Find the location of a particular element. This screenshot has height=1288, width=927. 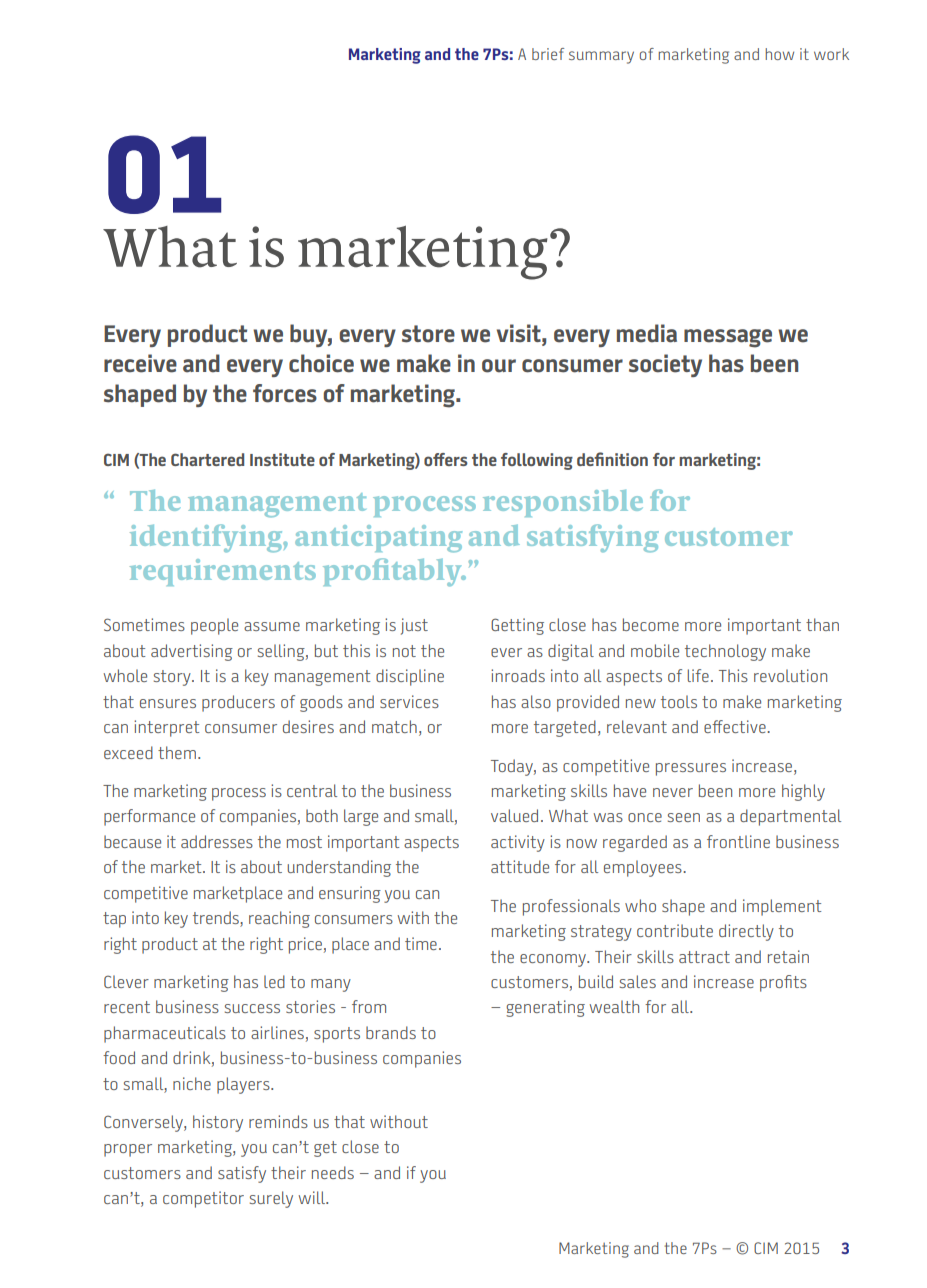

brief is located at coordinates (548, 54).
